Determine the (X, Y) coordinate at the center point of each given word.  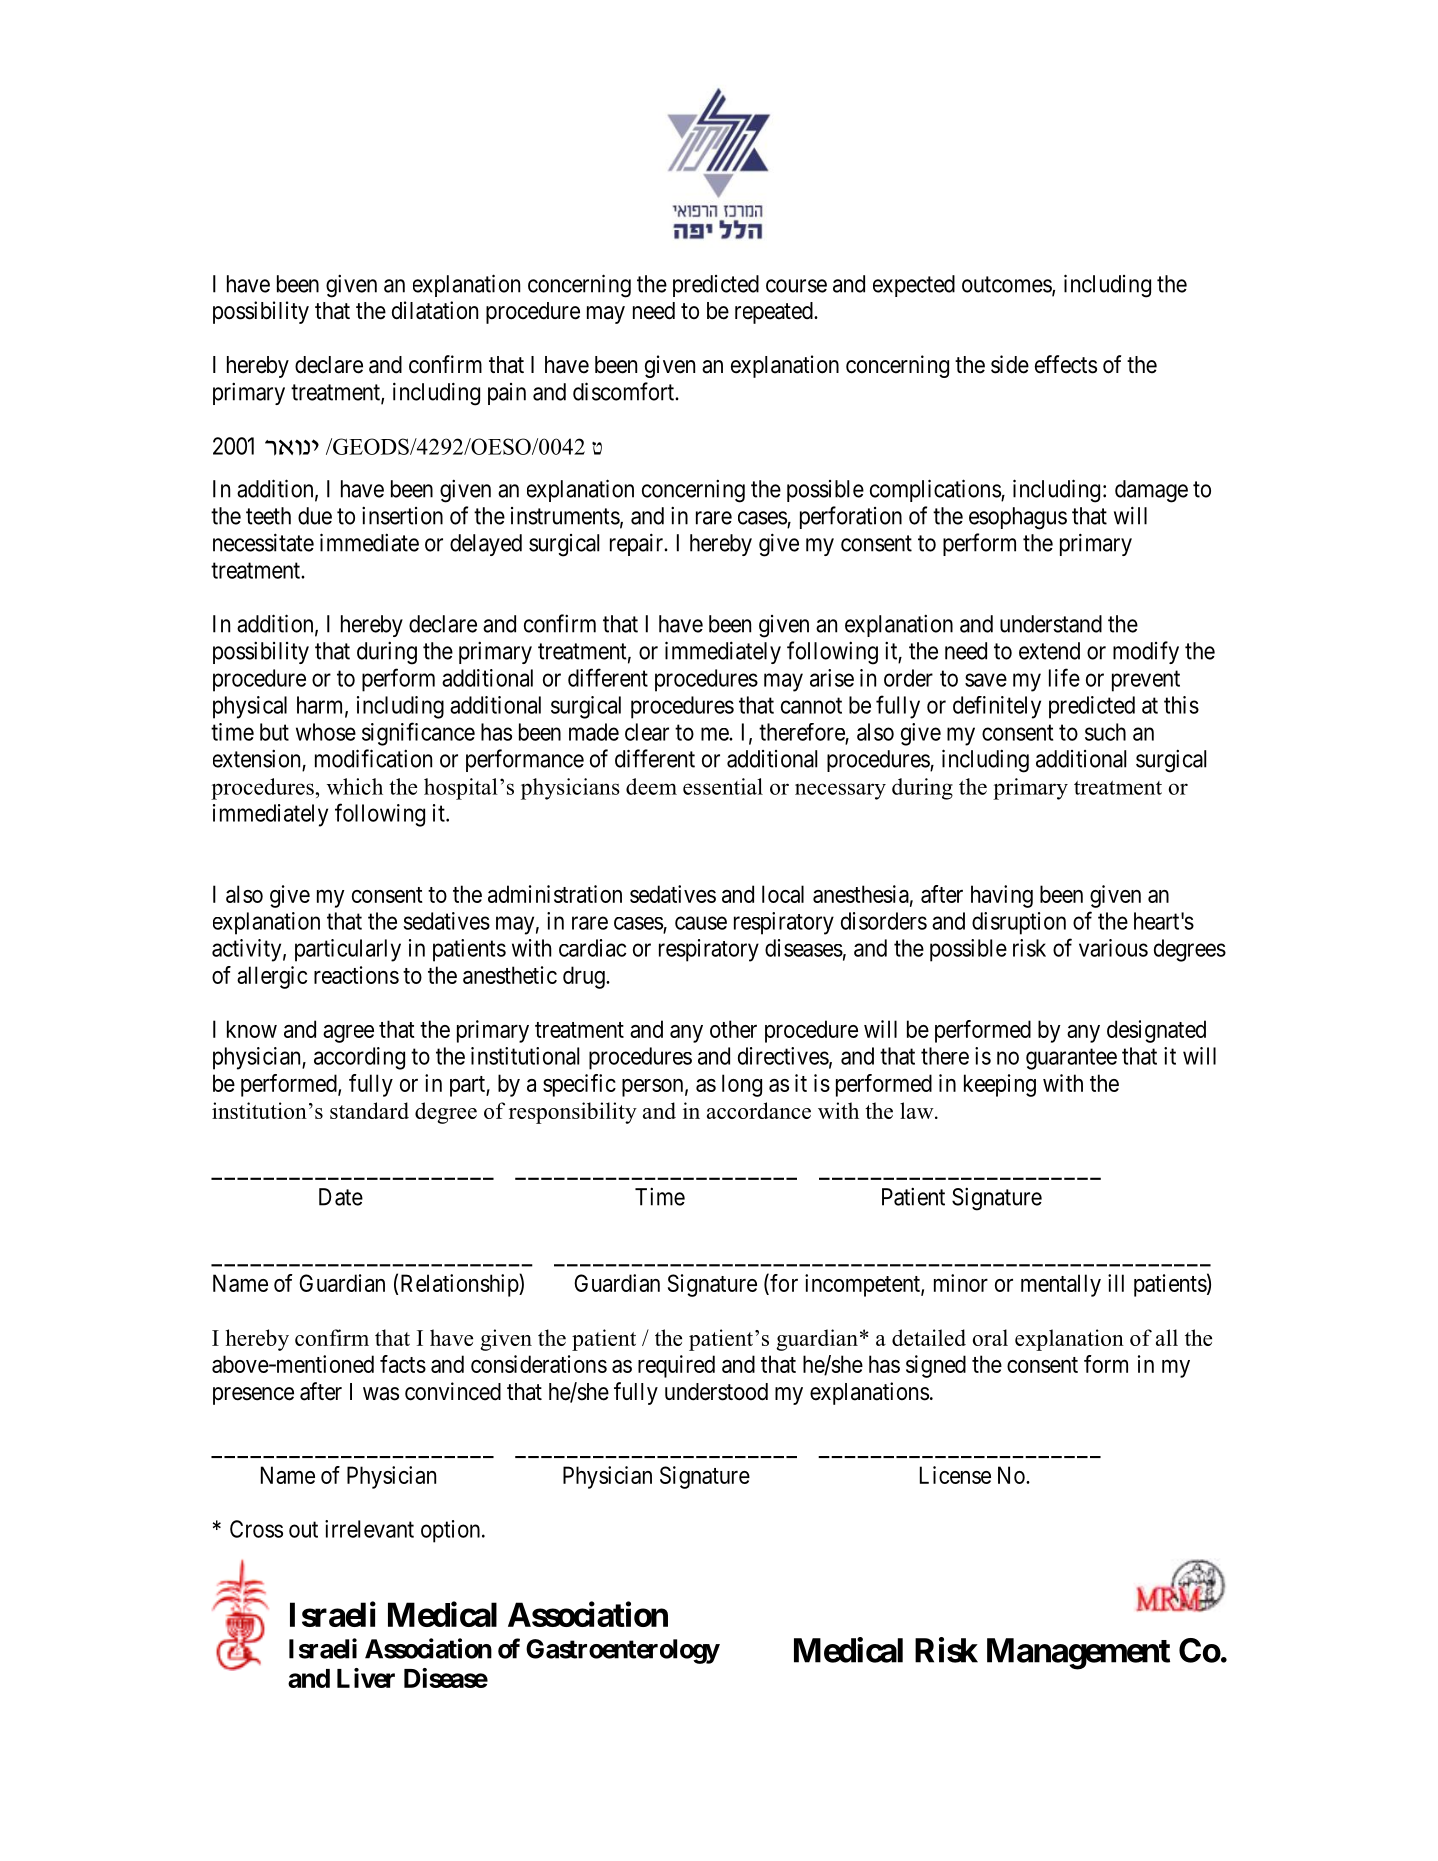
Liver (366, 1678)
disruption (1019, 923)
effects (1066, 364)
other (733, 1029)
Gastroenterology (623, 1651)
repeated (775, 313)
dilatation (435, 310)
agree (348, 1034)
